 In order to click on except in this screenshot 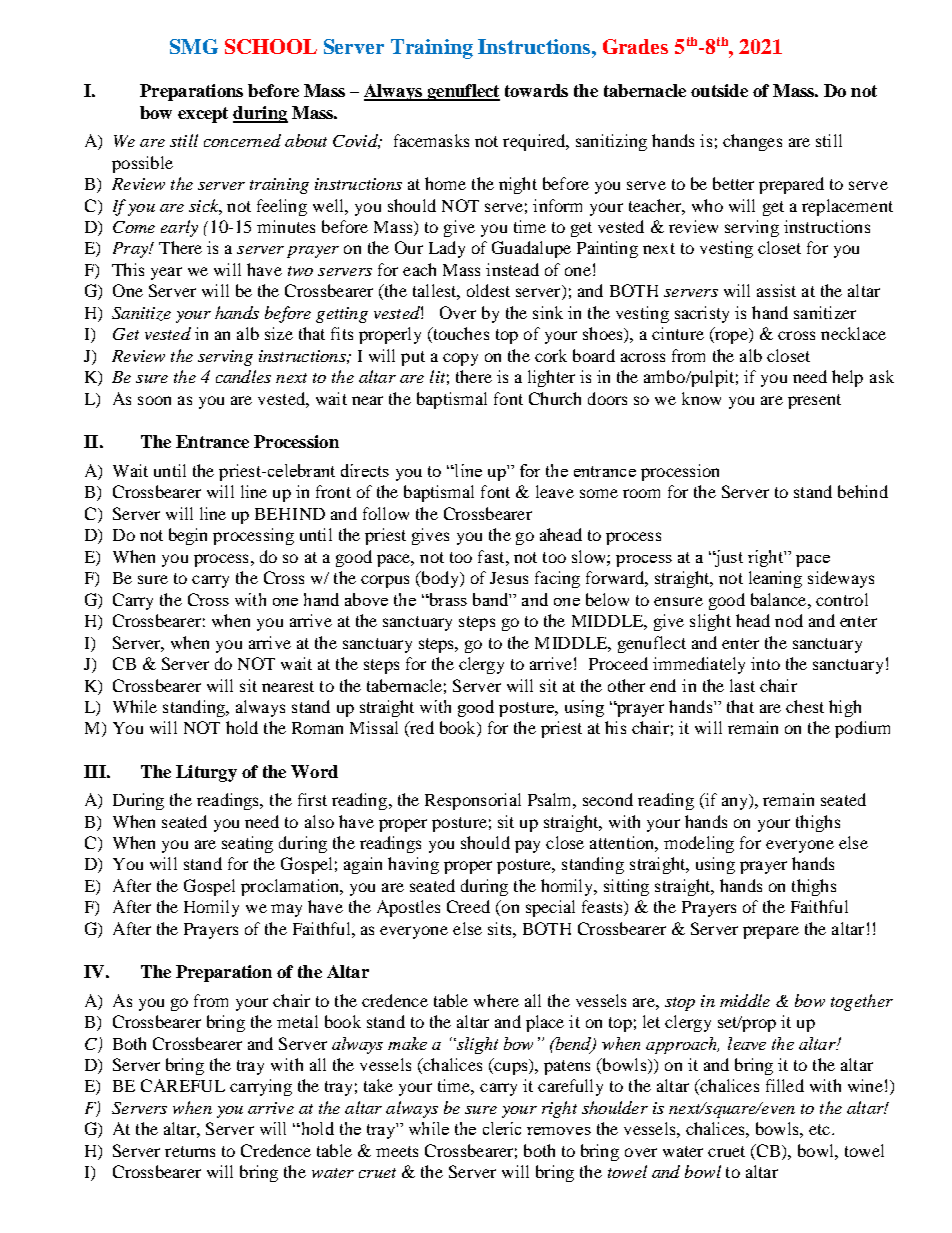, I will do `click(203, 115)`.
